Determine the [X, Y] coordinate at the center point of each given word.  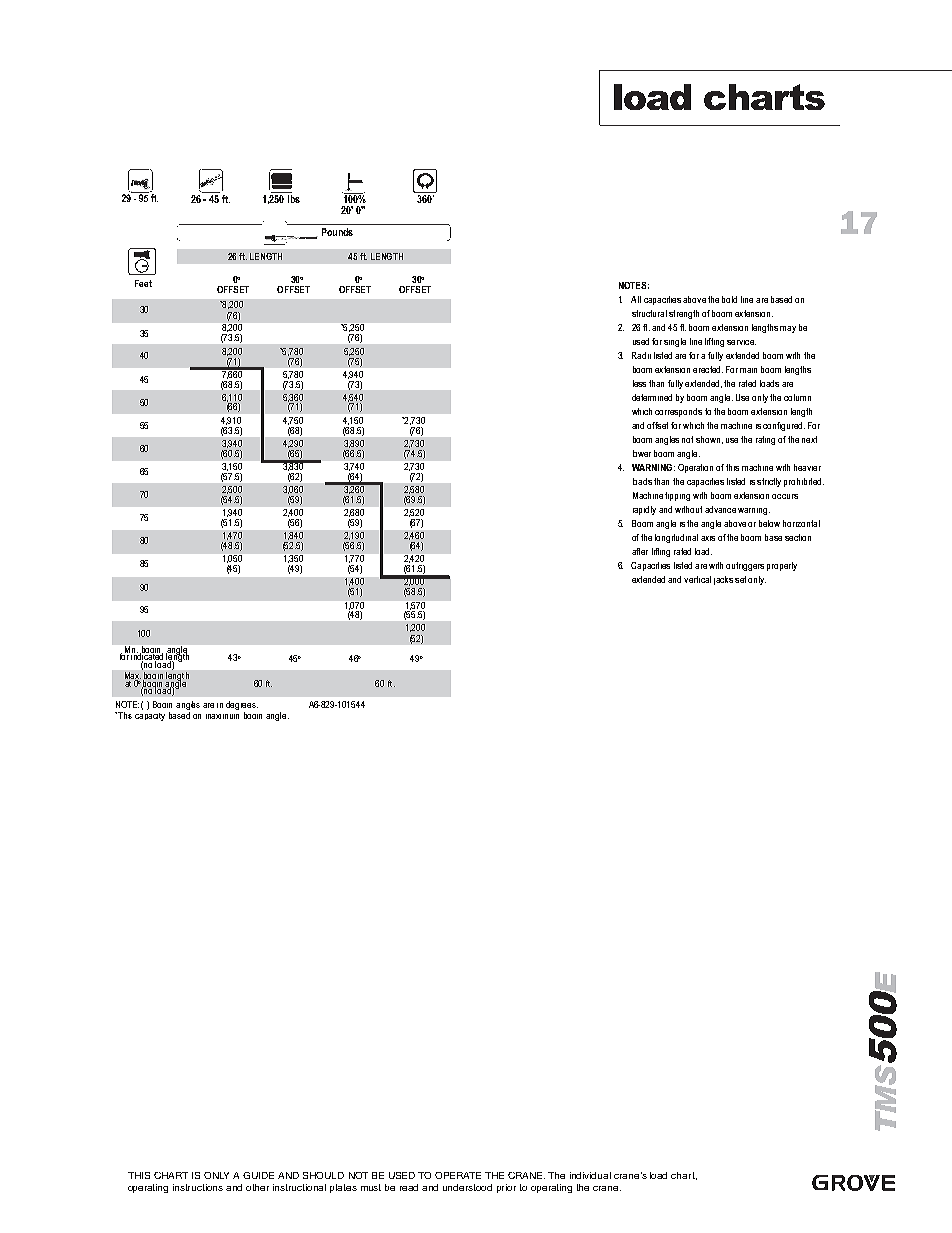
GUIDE [258, 1175]
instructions [198, 1187]
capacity [150, 715]
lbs [294, 199]
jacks [723, 580]
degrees [242, 707]
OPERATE [458, 1175]
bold [729, 299]
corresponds [678, 412]
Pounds [337, 232]
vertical [697, 579]
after [640, 551]
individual [590, 1175]
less [639, 383]
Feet [143, 283]
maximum [222, 714]
